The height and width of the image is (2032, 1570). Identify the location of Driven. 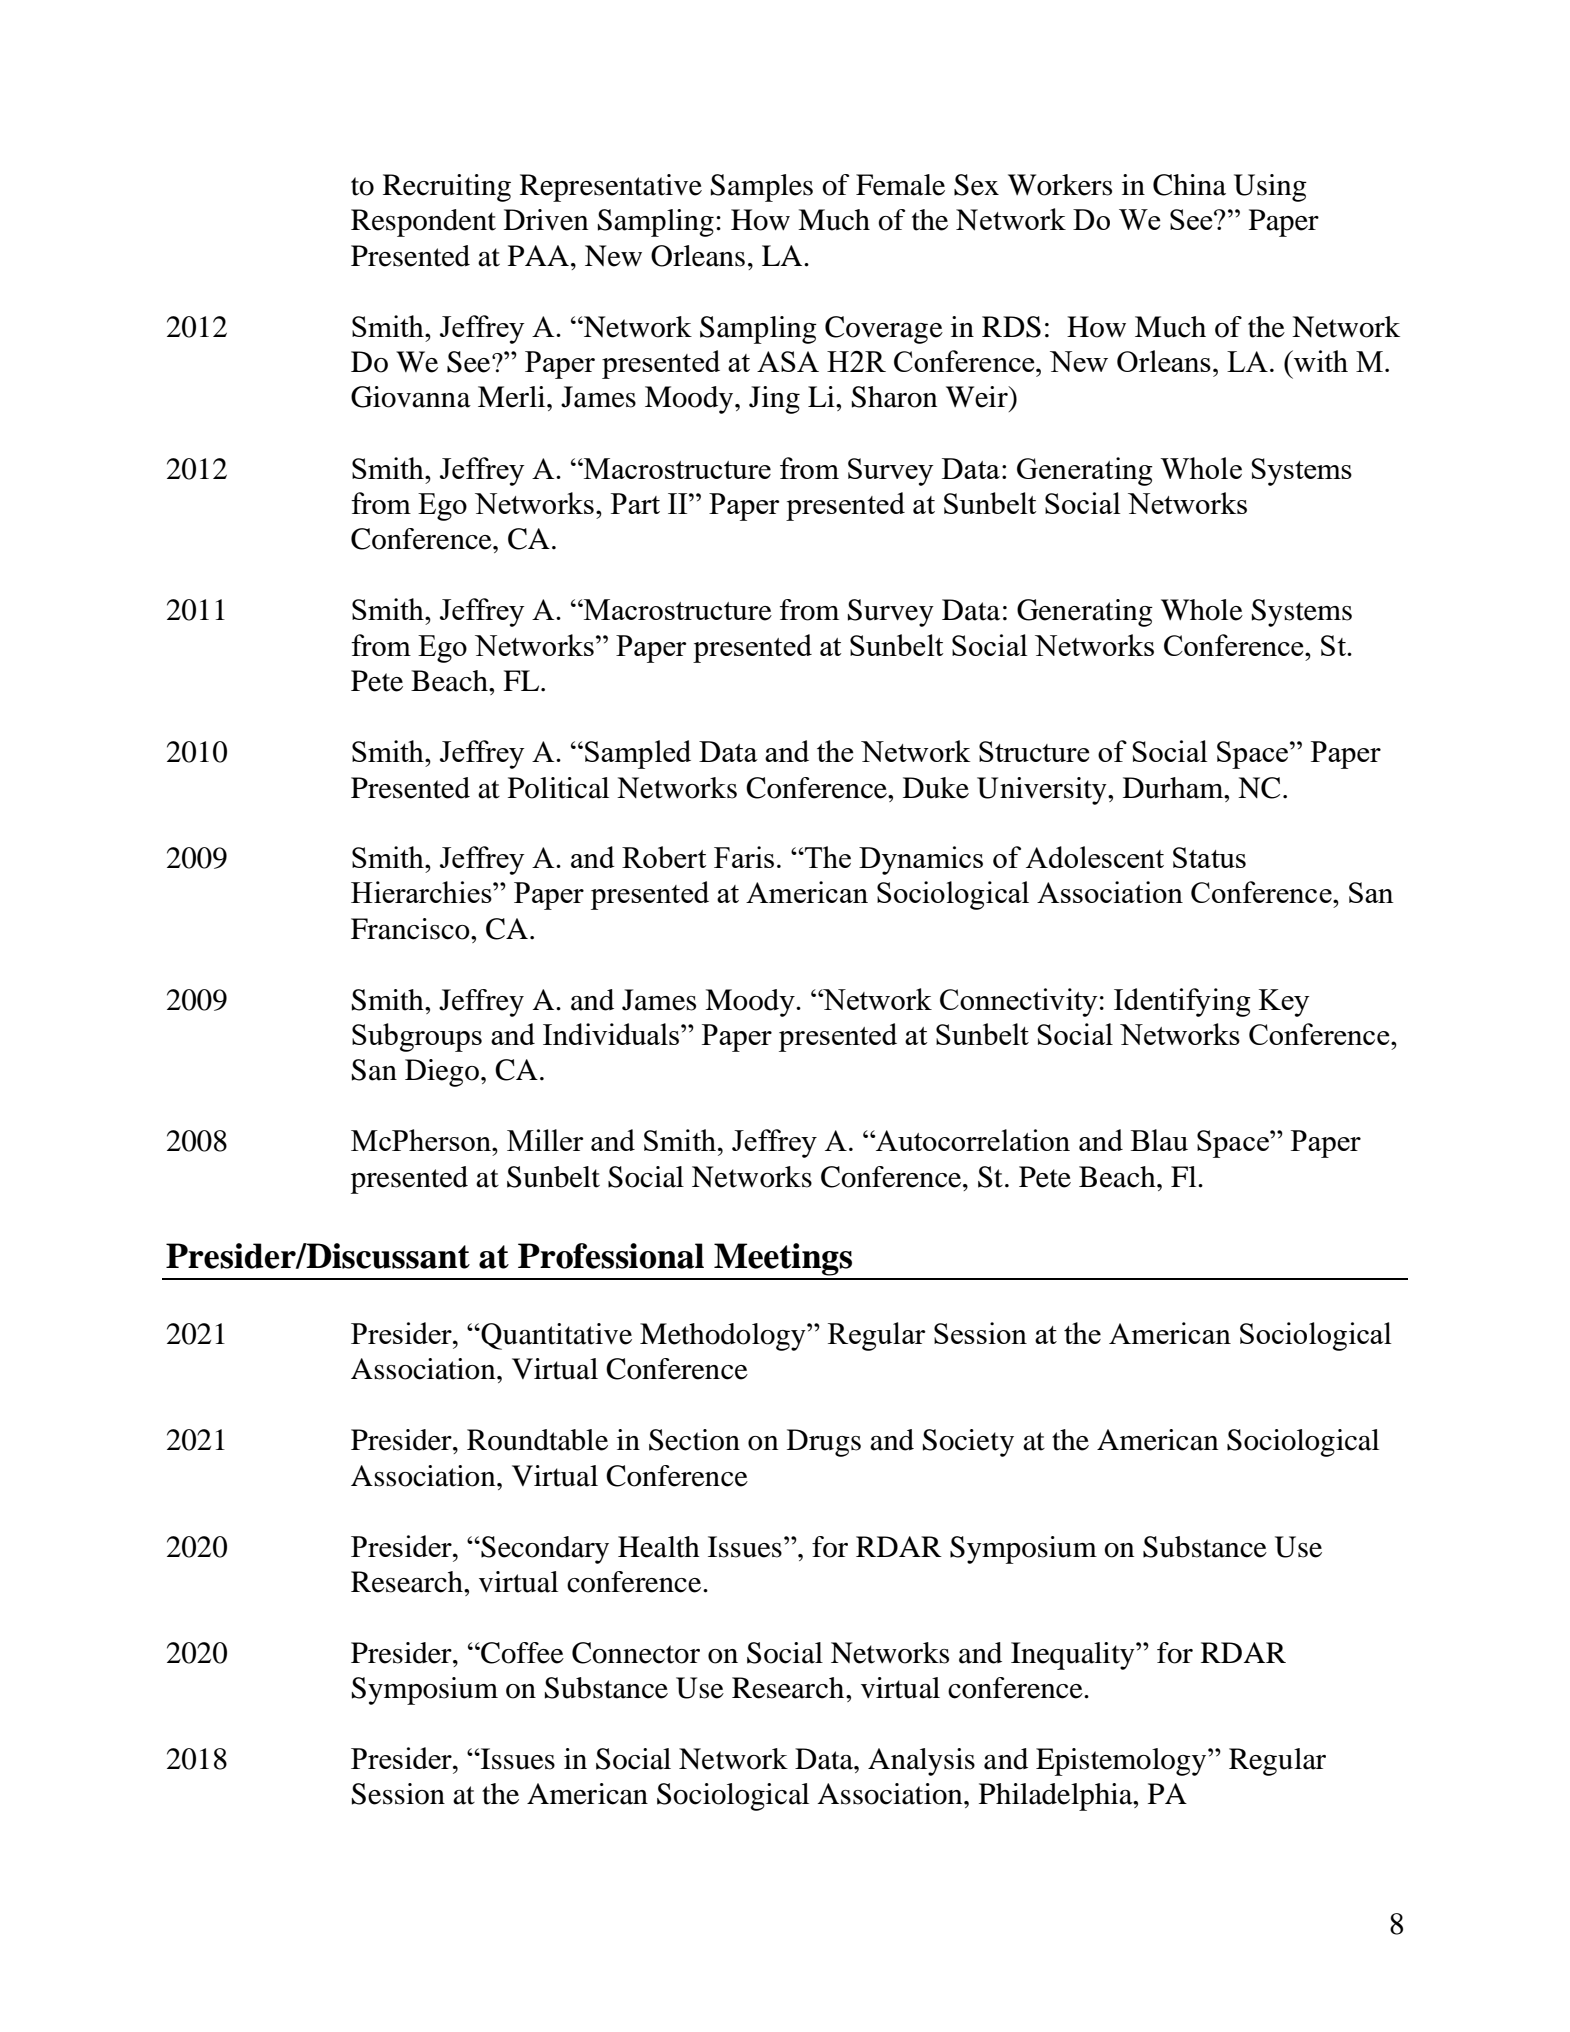
(546, 220).
